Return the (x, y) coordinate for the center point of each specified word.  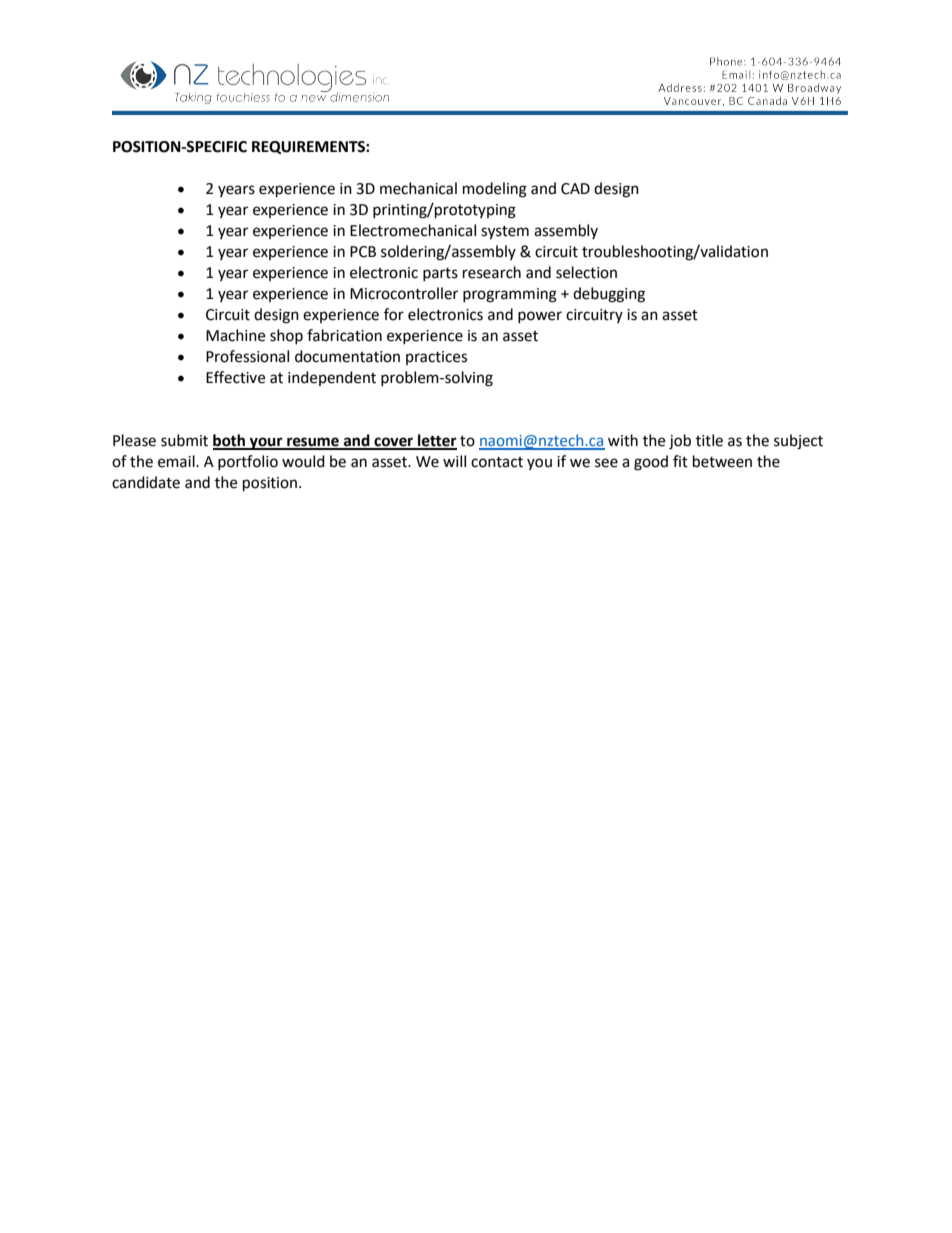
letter (436, 441)
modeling (495, 190)
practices (436, 358)
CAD (575, 189)
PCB (363, 252)
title (709, 440)
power (540, 317)
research (492, 272)
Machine (235, 335)
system (505, 233)
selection (586, 272)
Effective (235, 377)
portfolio (248, 462)
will (454, 461)
